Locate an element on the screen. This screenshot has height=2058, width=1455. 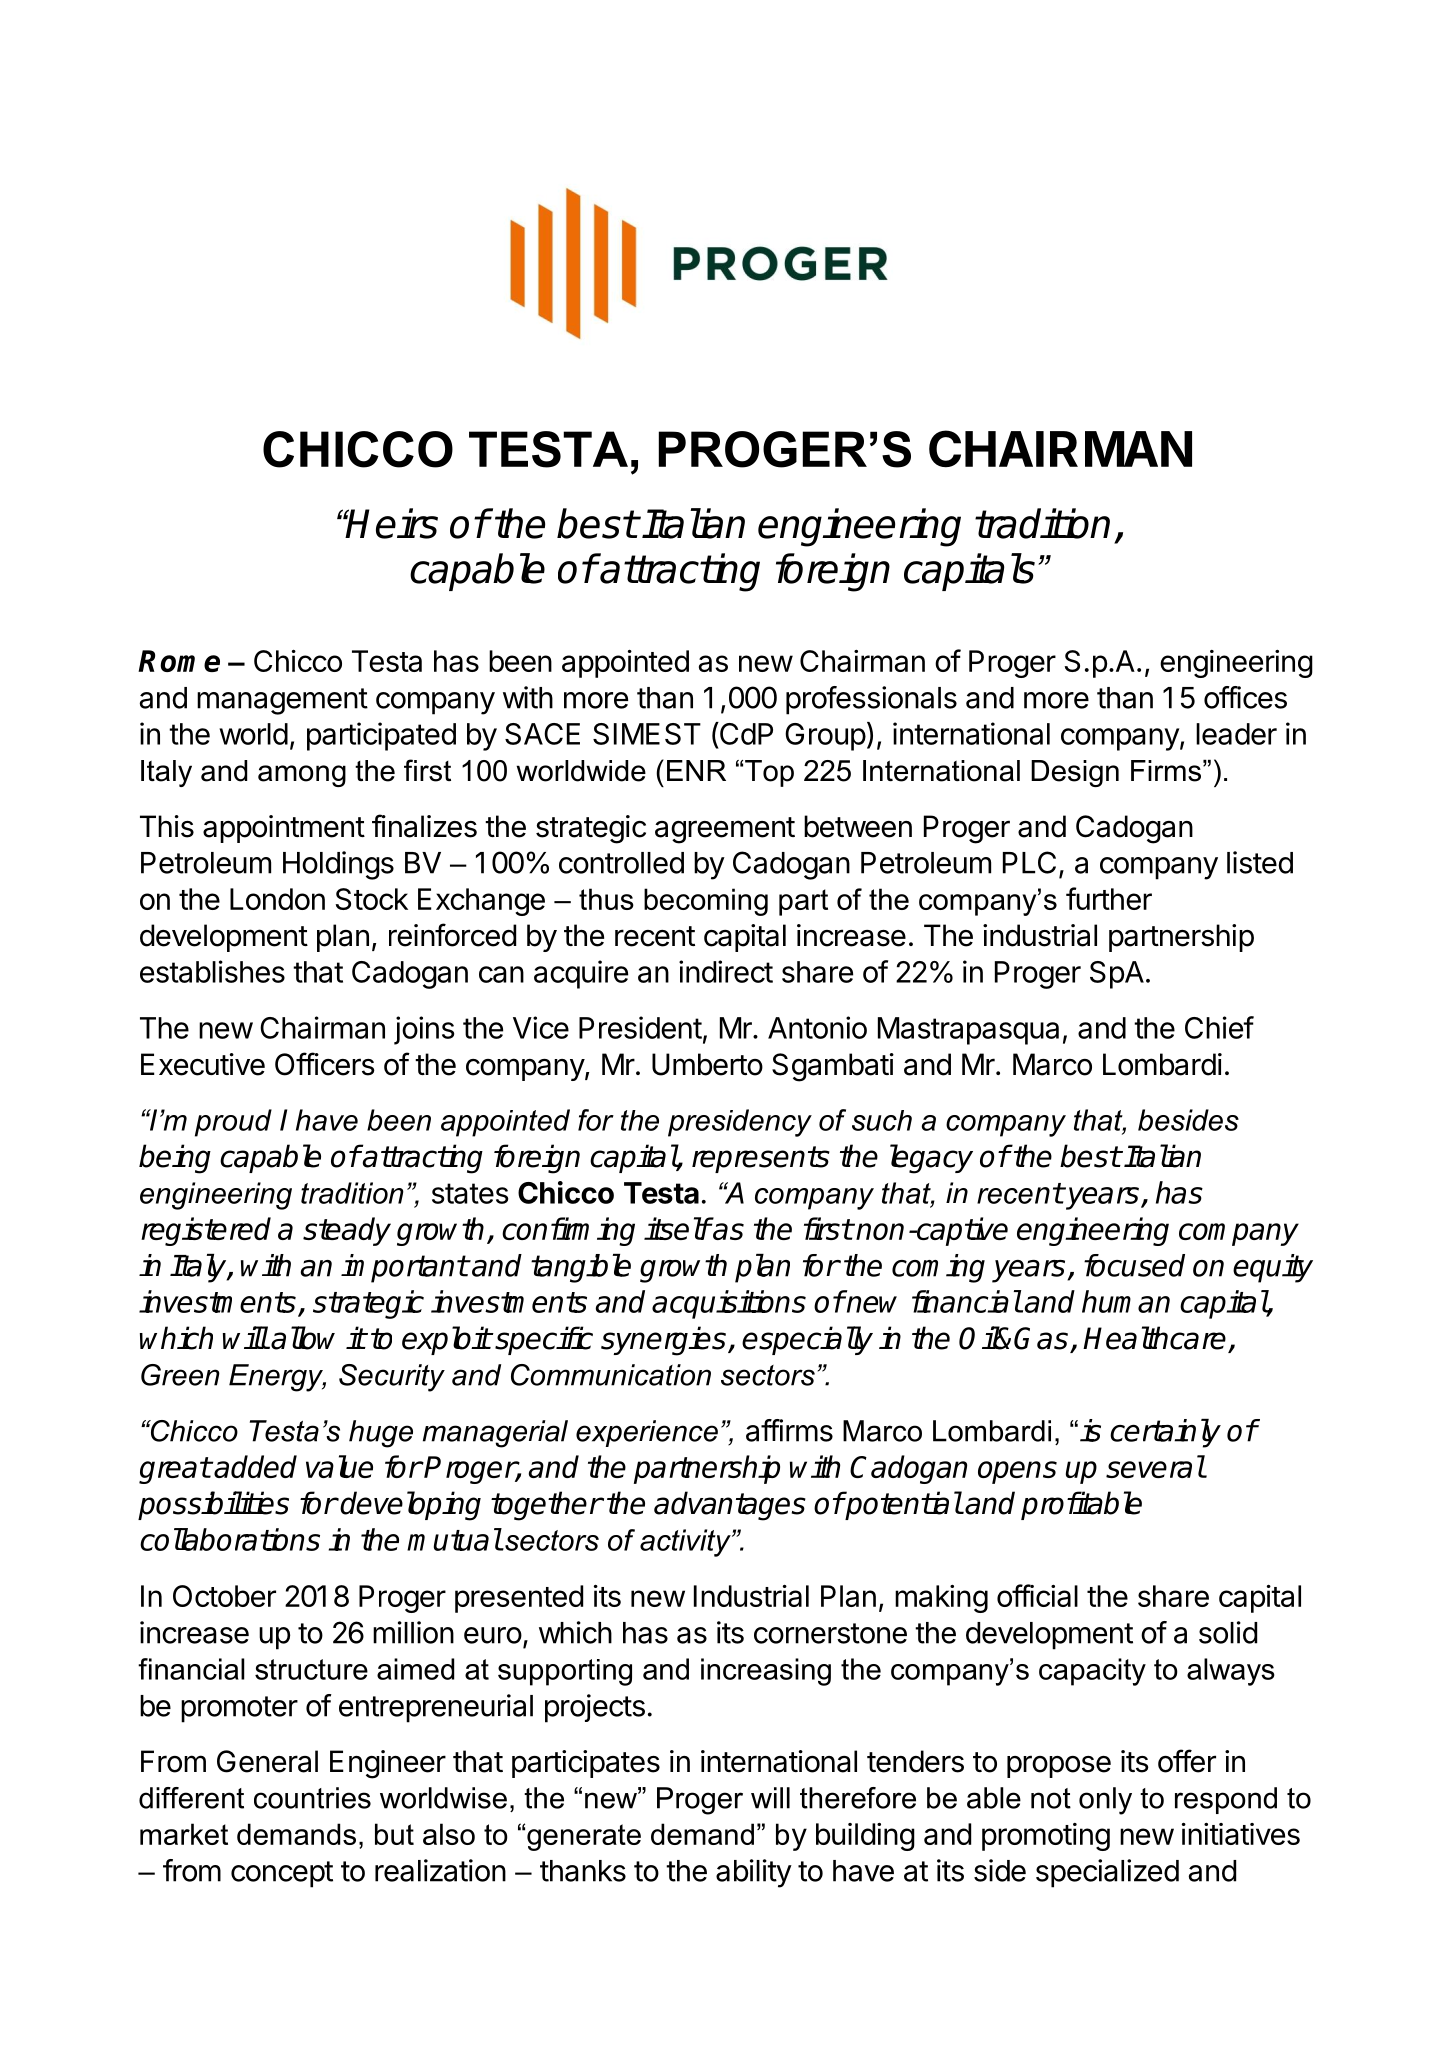
acquisitions is located at coordinates (729, 1304).
